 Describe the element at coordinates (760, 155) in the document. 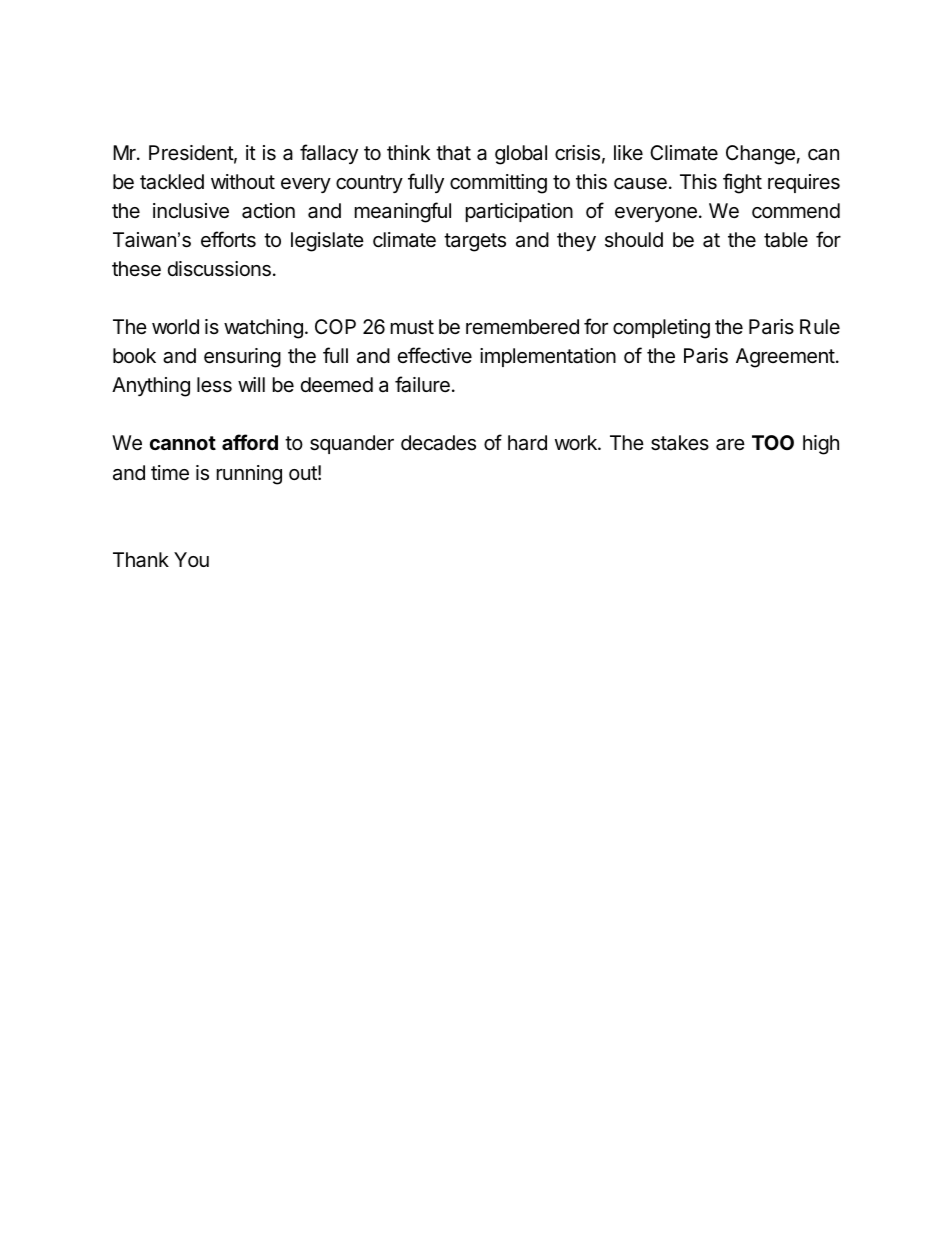

I see `Change` at that location.
